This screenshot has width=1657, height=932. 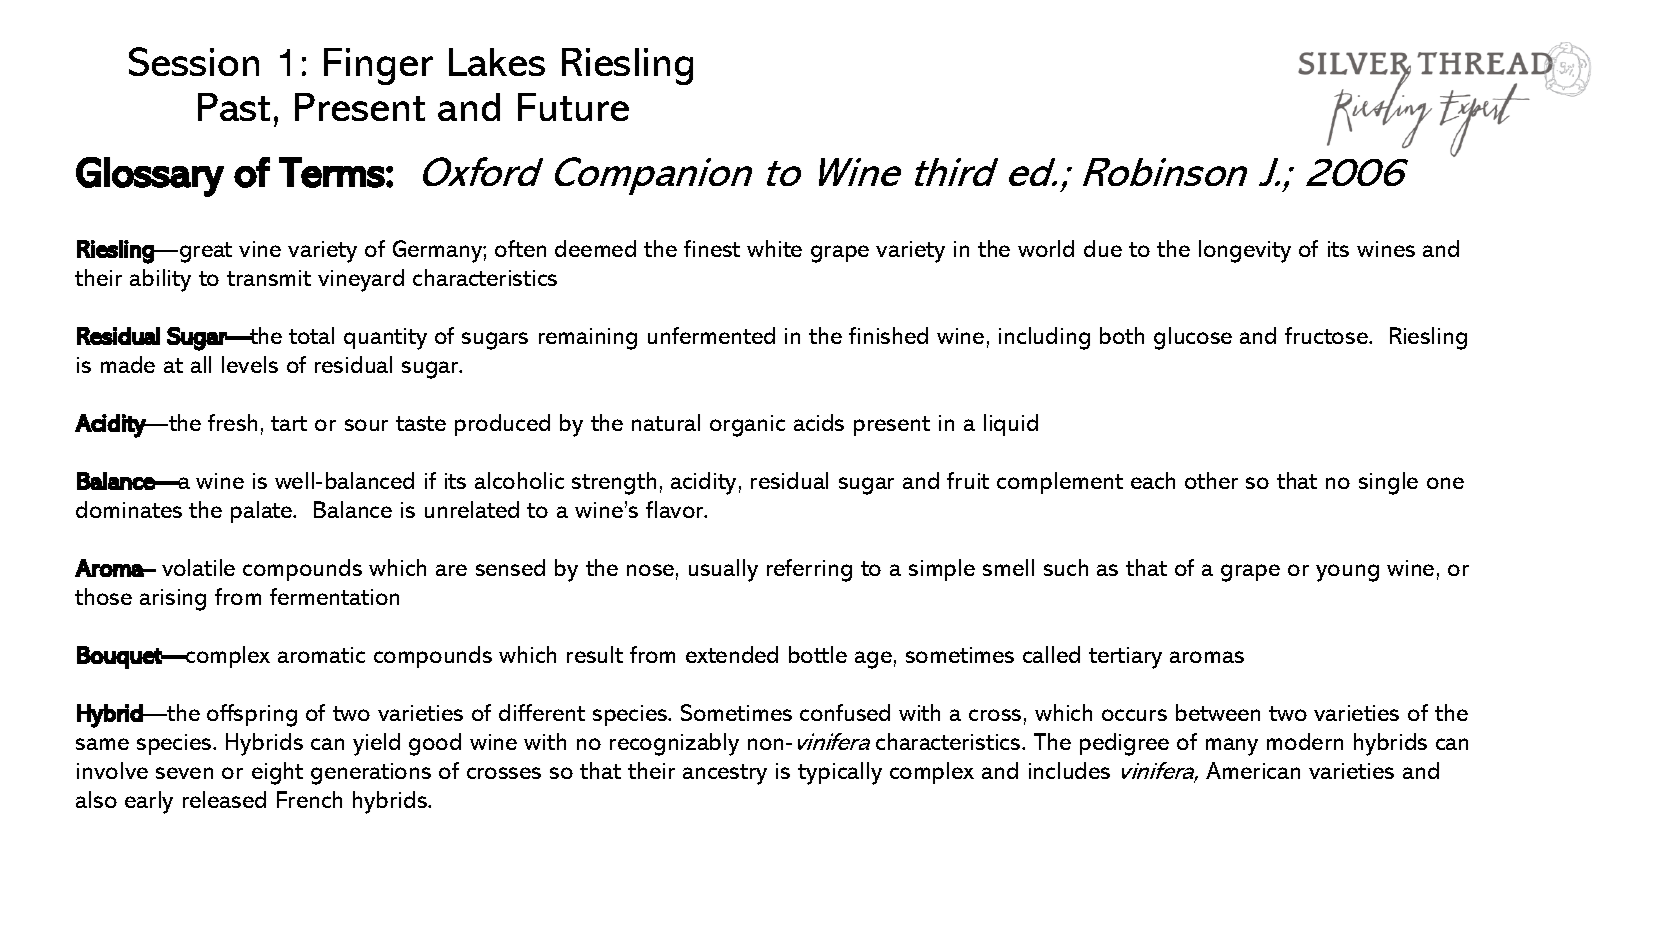 I want to click on Future, so click(x=573, y=107).
